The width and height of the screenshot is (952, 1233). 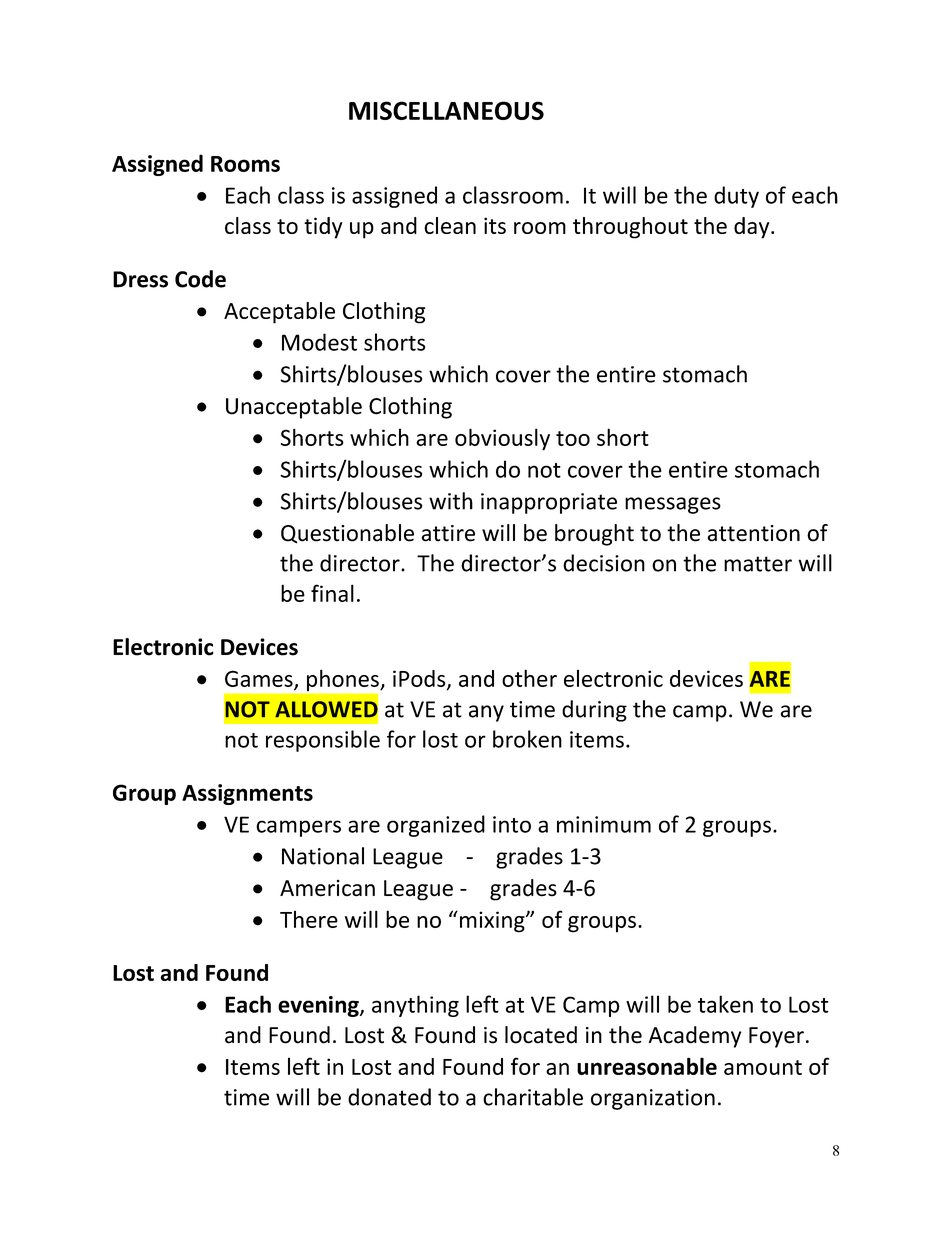 What do you see at coordinates (323, 228) in the screenshot?
I see `tidy` at bounding box center [323, 228].
